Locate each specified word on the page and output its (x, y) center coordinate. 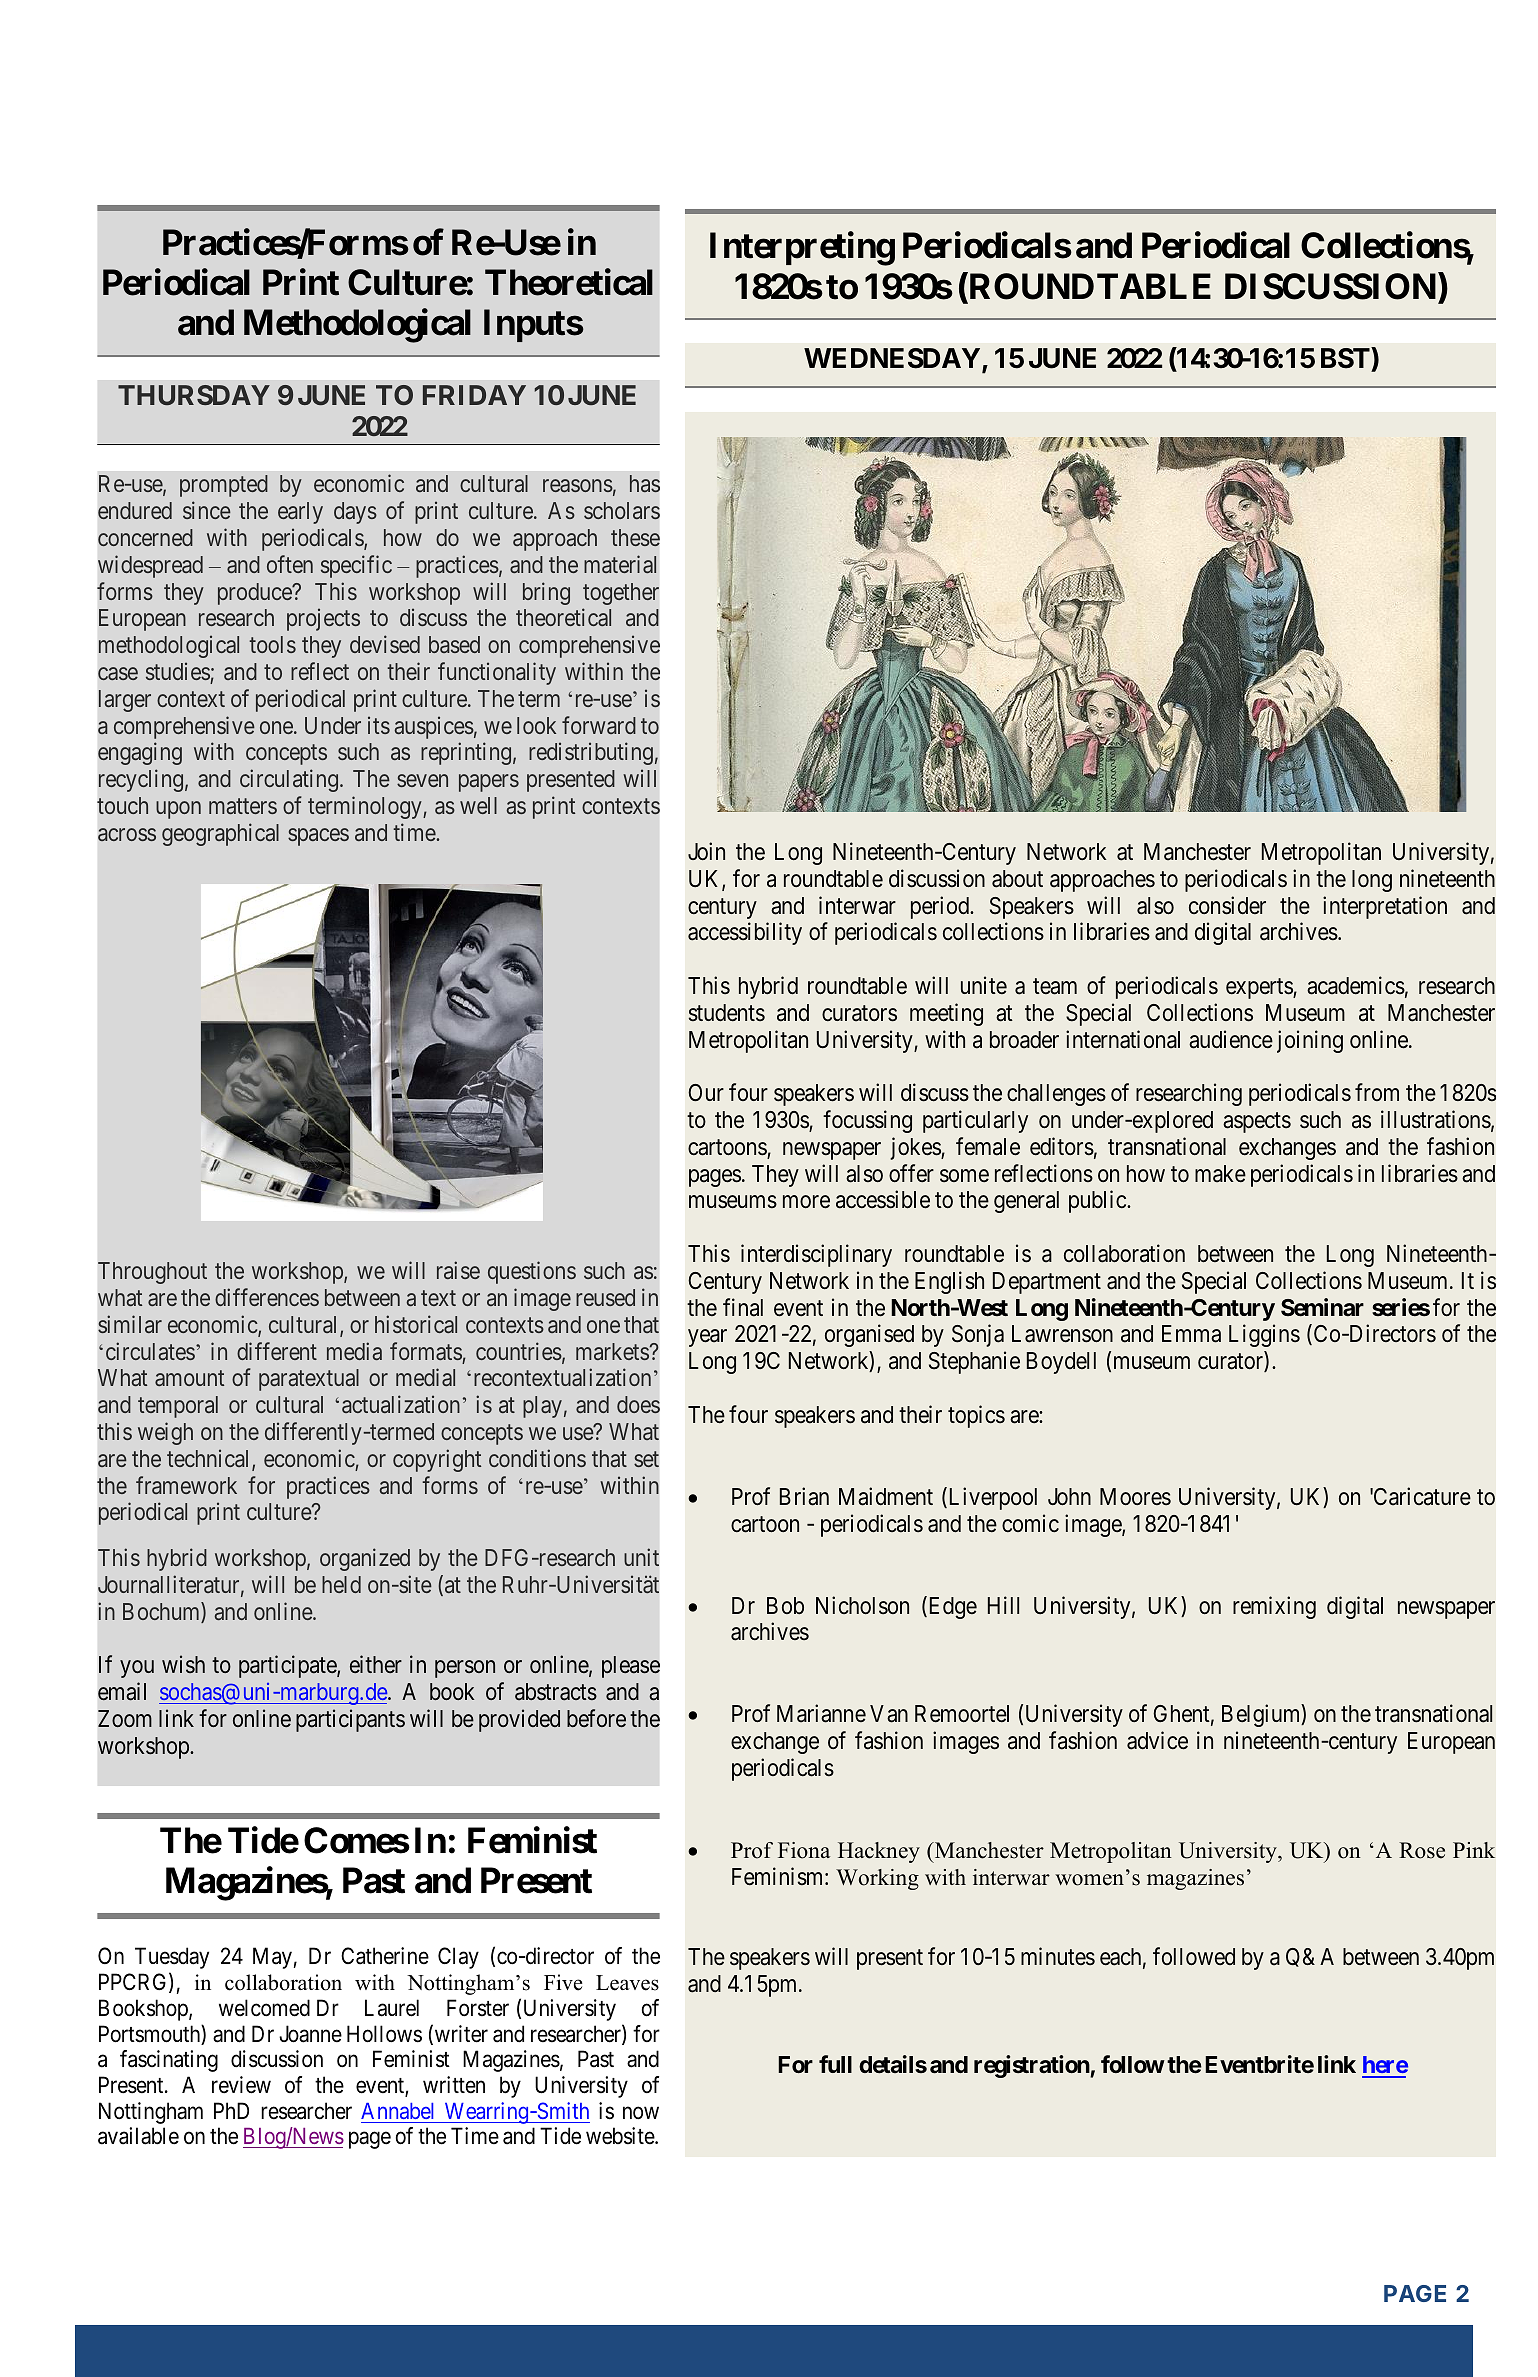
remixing (1274, 1607)
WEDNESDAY (893, 360)
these (635, 537)
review (241, 2085)
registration (1032, 2066)
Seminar (1322, 1307)
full (835, 2064)
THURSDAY (194, 395)
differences (267, 1297)
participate (288, 1666)
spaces (318, 837)
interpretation (1385, 907)
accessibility (745, 933)
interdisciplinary (816, 1255)
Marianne (821, 1714)
